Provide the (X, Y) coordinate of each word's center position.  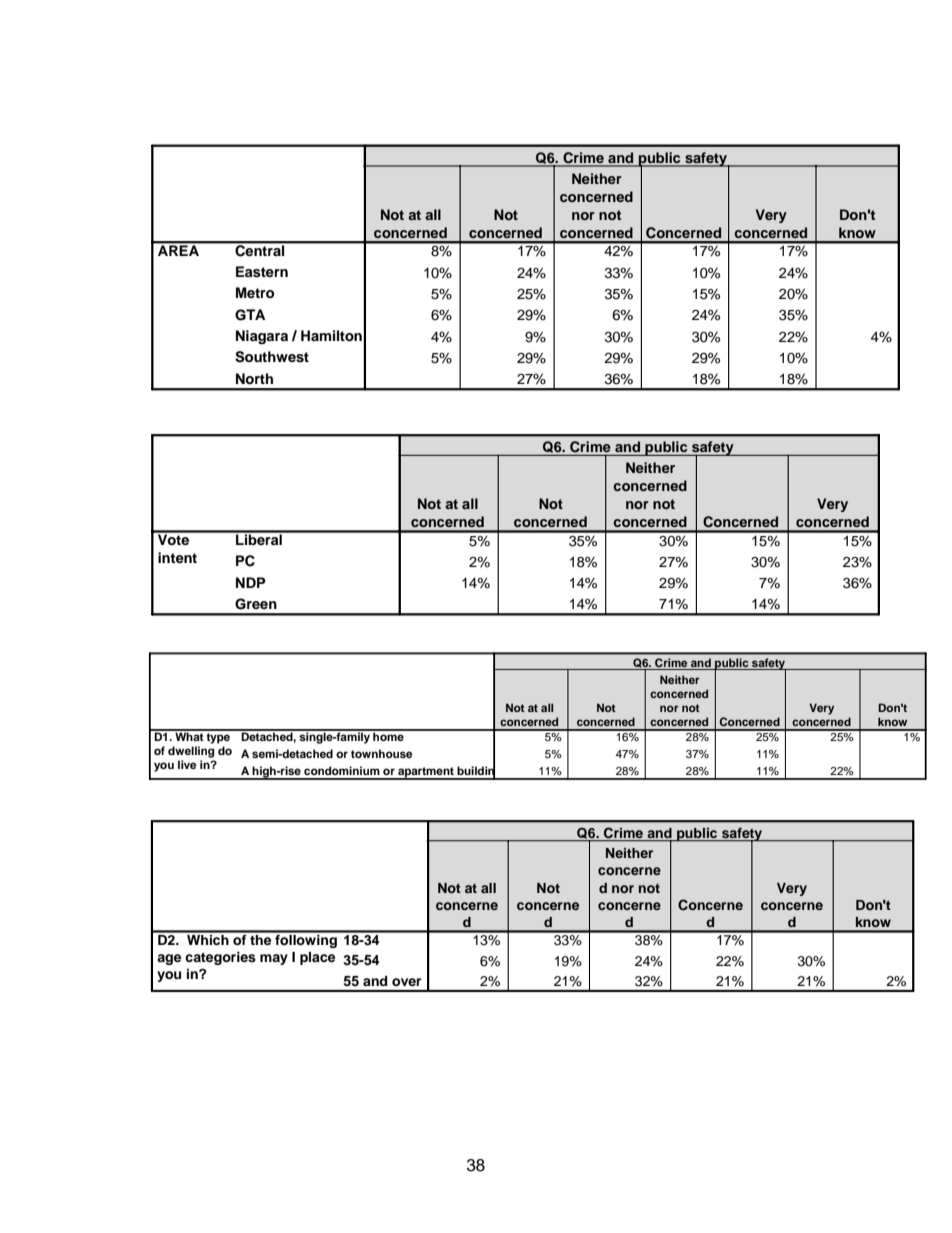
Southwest (272, 357)
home (388, 735)
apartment (426, 773)
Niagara (262, 337)
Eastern (262, 272)
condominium (342, 770)
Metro (255, 292)
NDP (250, 582)
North (254, 379)
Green (256, 604)
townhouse (381, 753)
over (406, 982)
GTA (250, 315)
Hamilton (331, 336)
